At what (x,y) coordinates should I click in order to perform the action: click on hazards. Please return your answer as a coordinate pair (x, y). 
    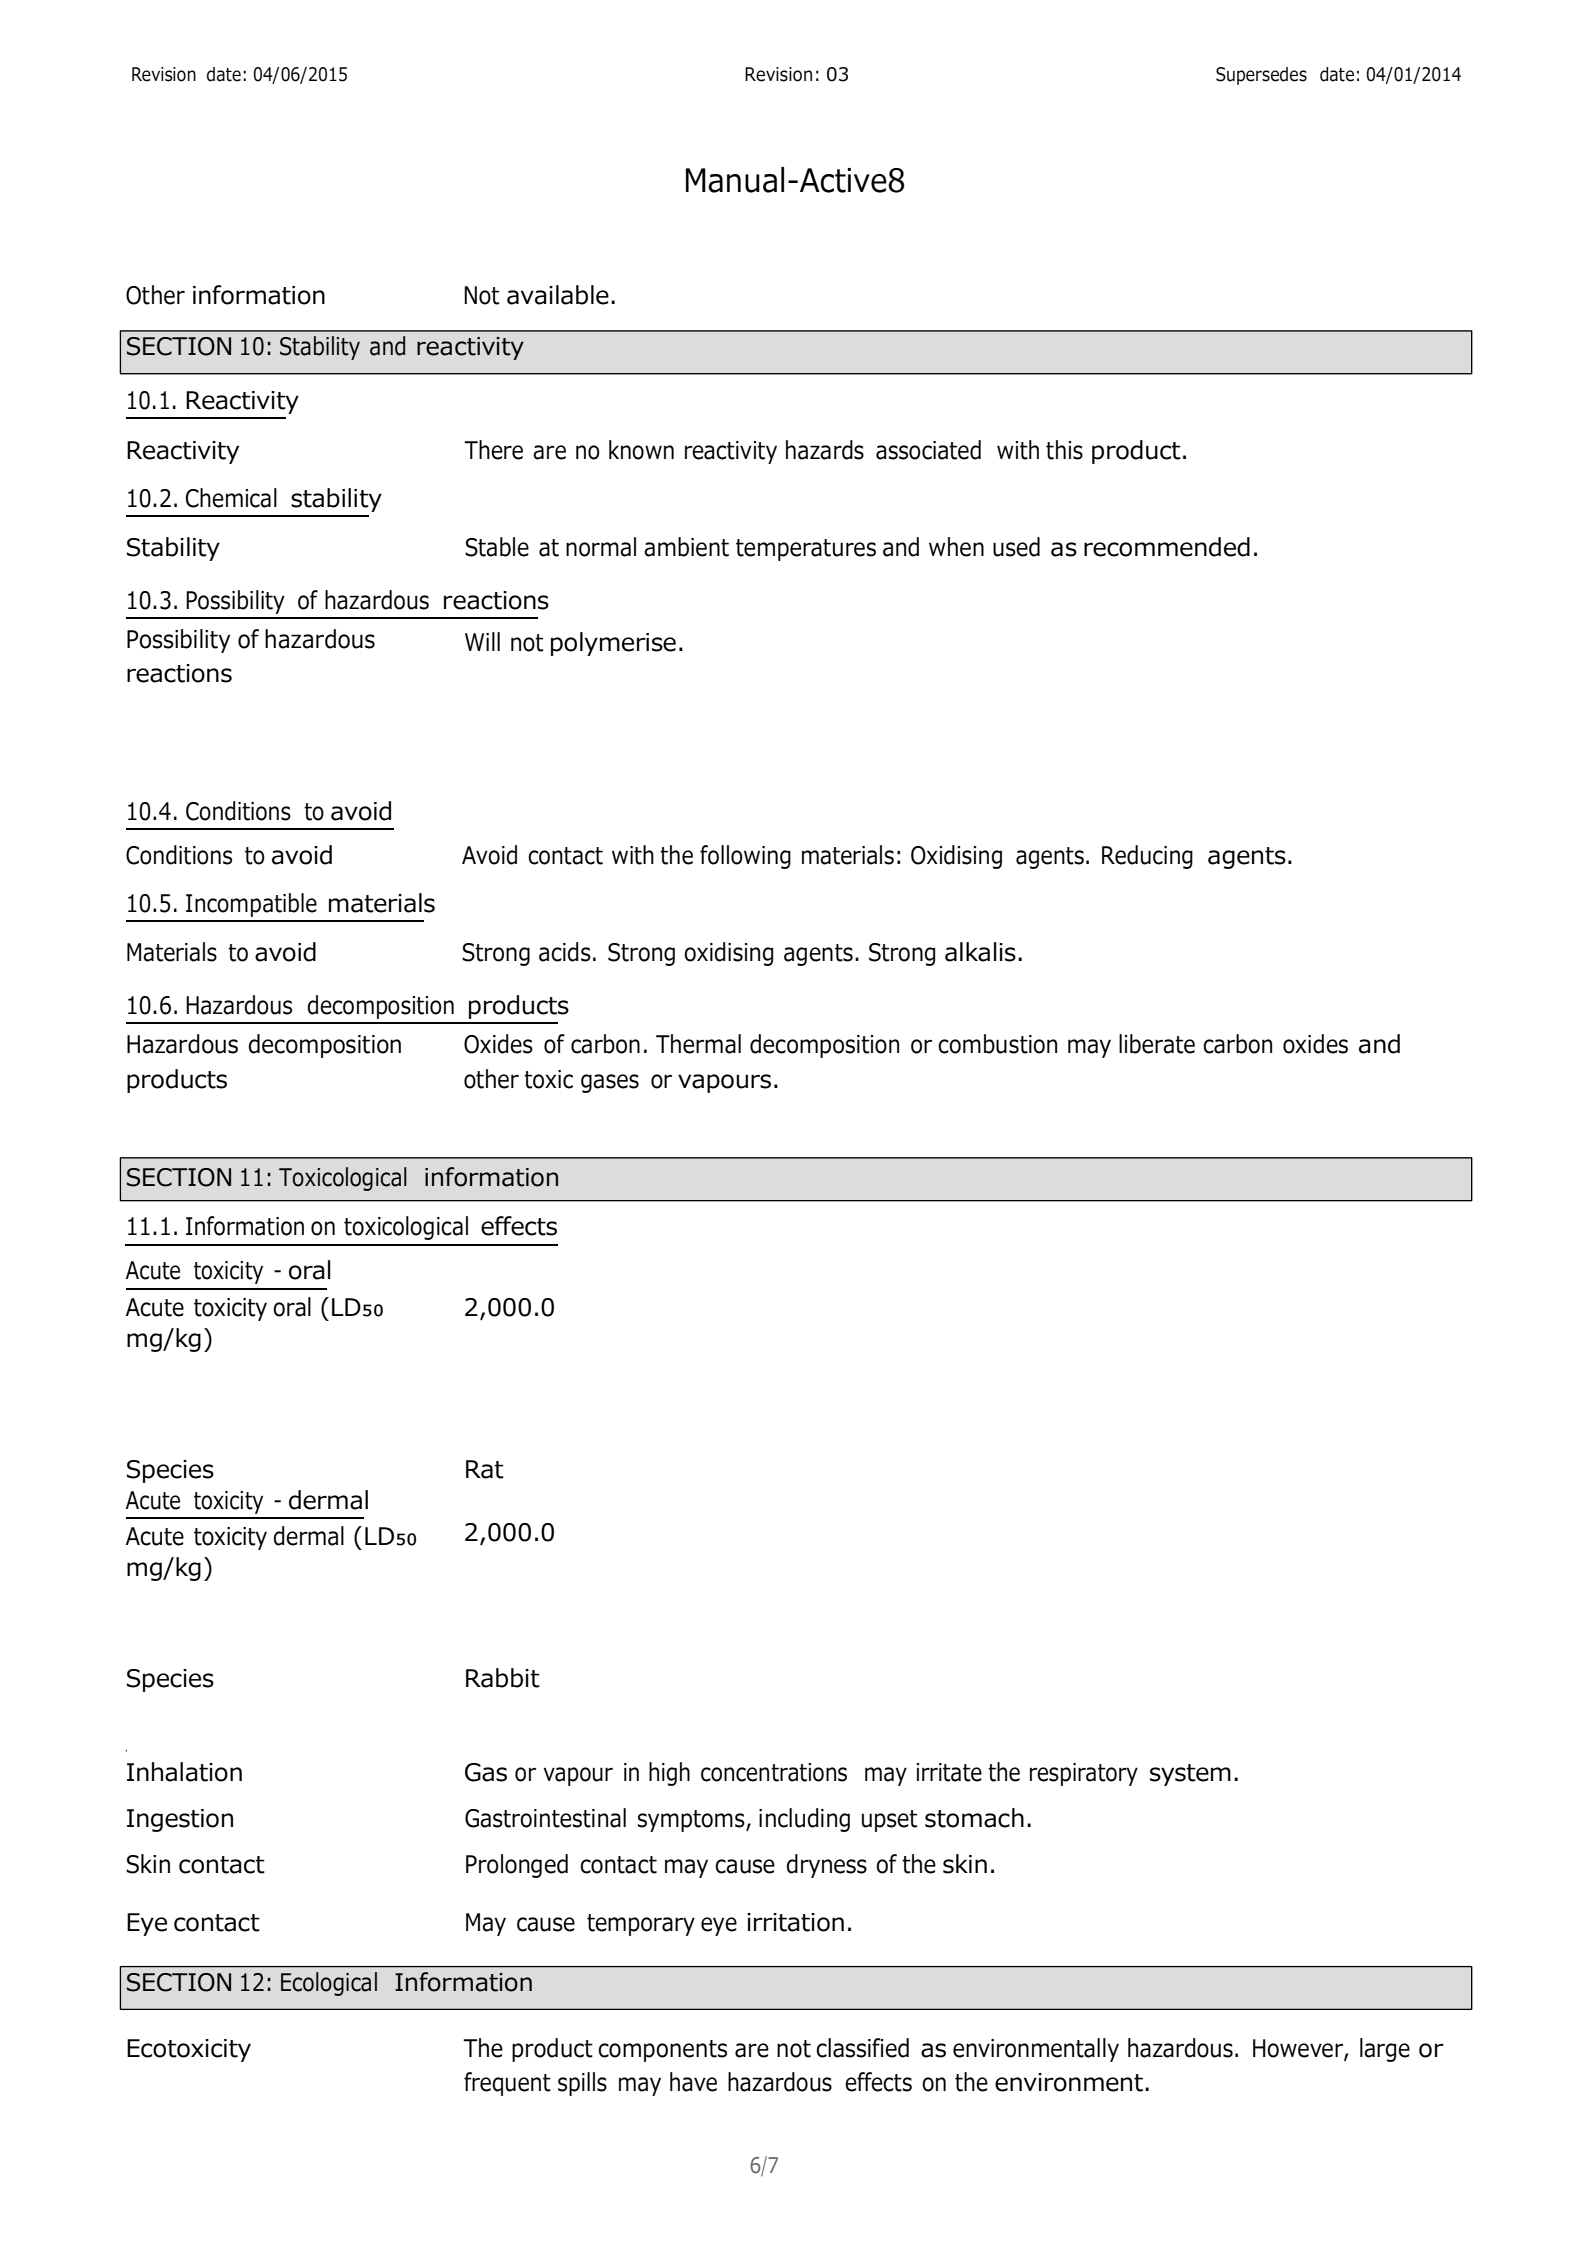
    Looking at the image, I should click on (825, 450).
